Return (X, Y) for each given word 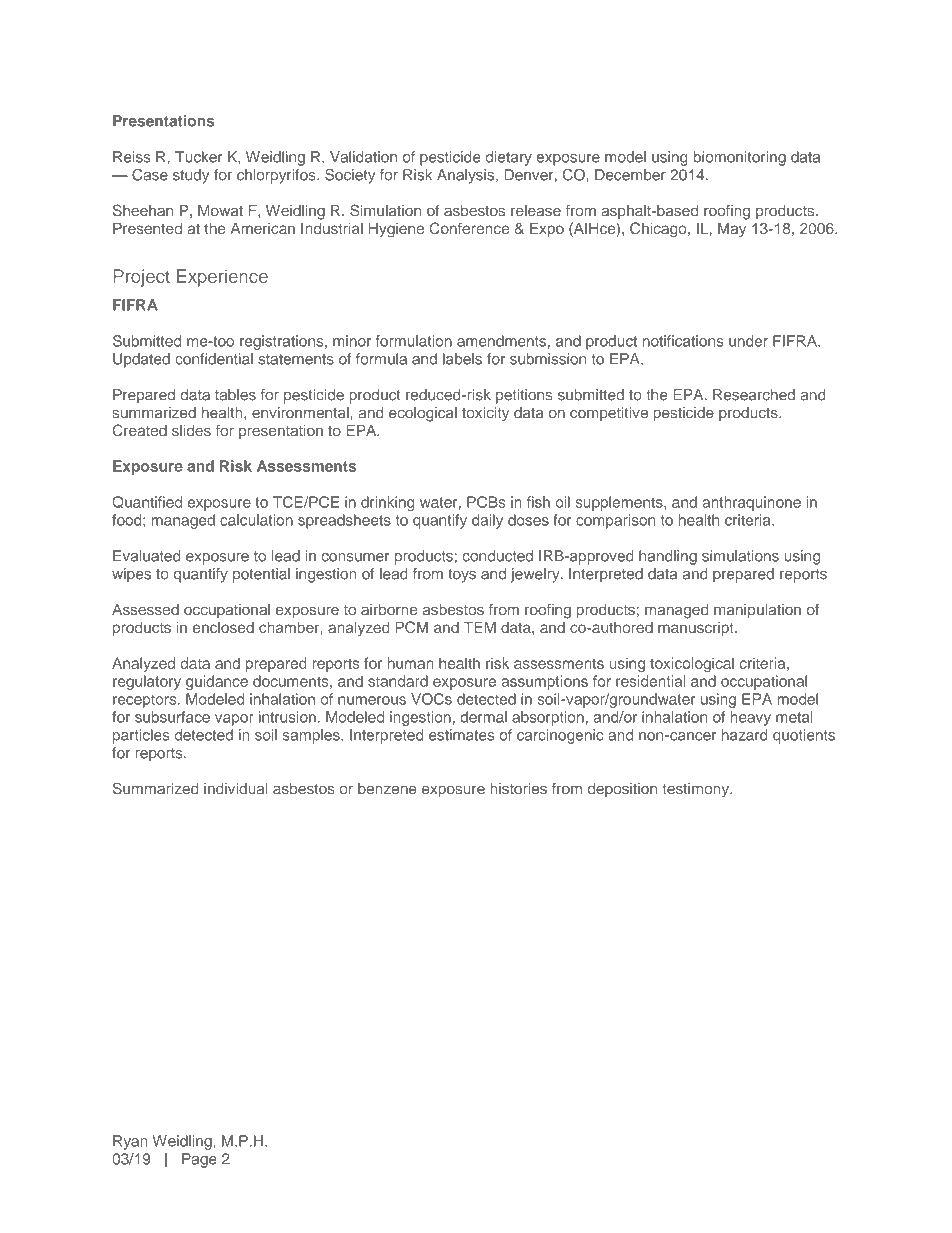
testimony (696, 790)
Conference (469, 228)
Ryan (130, 1142)
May (732, 230)
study (191, 176)
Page (199, 1160)
